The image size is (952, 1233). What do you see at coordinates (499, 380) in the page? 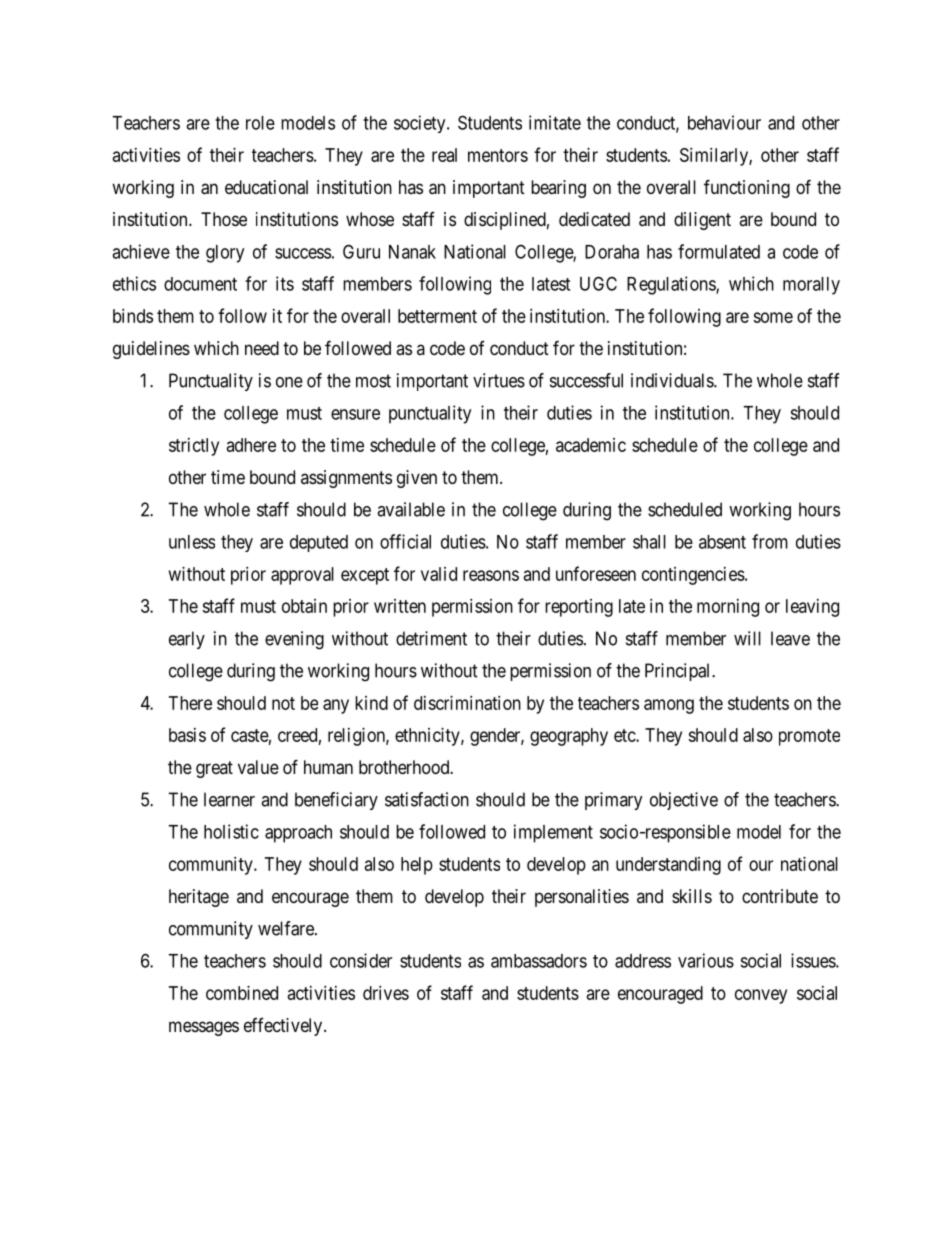
I see `virtues` at bounding box center [499, 380].
